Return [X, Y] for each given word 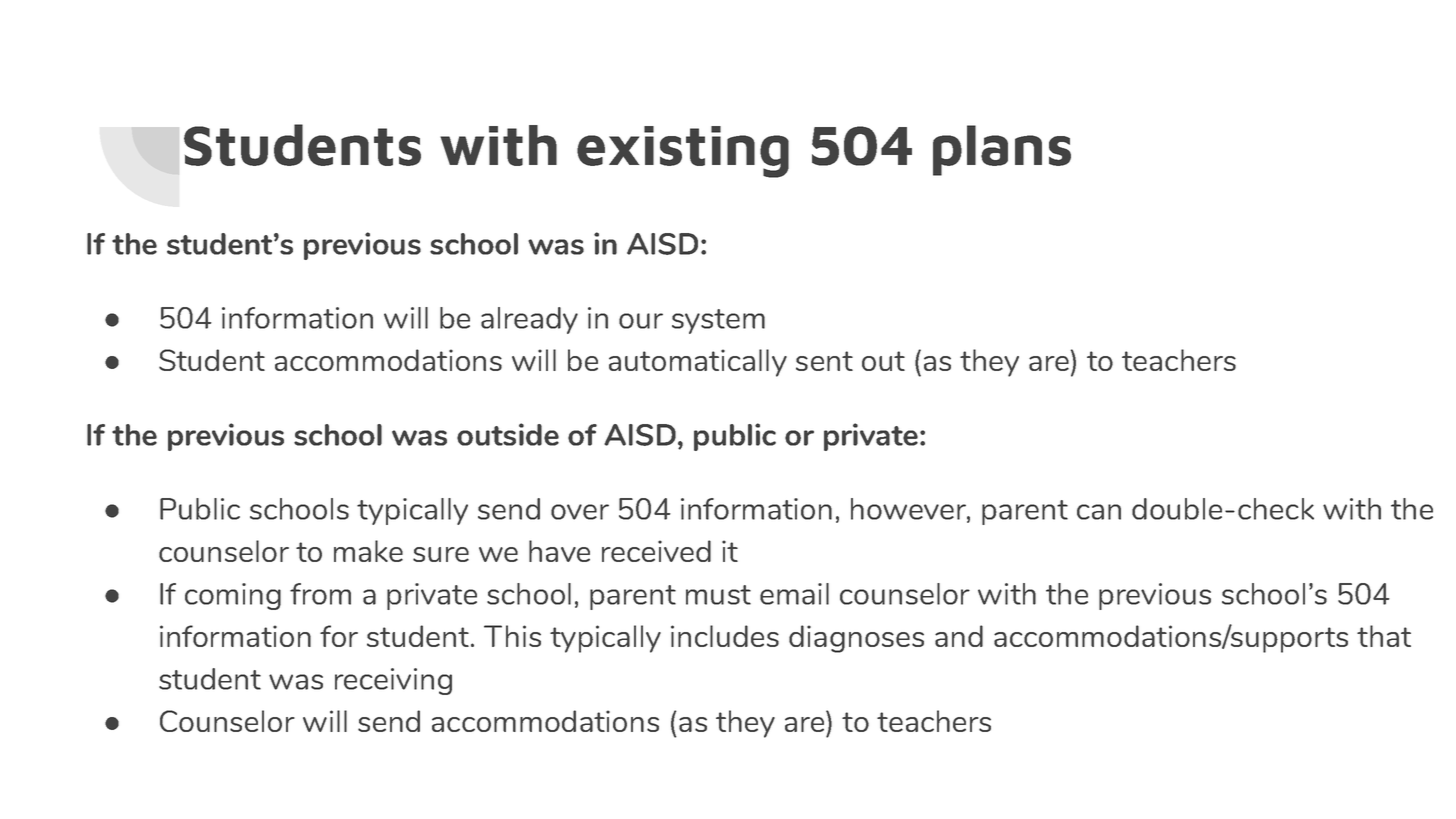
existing [683, 152]
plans [1002, 150]
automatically [698, 363]
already [529, 320]
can [1099, 512]
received [656, 551]
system [718, 321]
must [718, 595]
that [1384, 636]
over [580, 512]
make [368, 551]
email [794, 594]
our [641, 321]
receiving [393, 681]
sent [824, 361]
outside [508, 434]
